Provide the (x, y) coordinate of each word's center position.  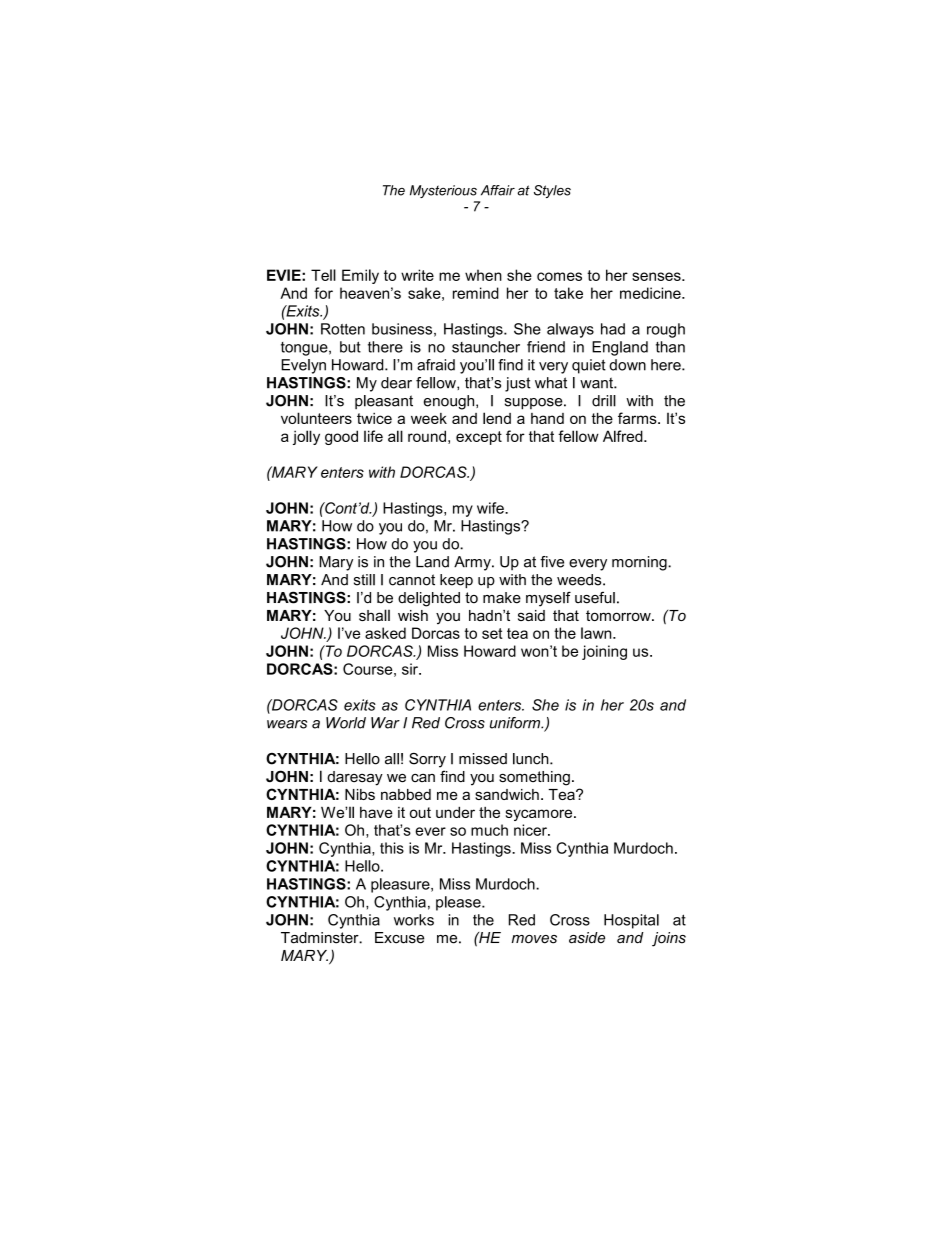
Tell (323, 275)
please (459, 903)
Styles (552, 191)
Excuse (399, 938)
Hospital (631, 921)
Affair (498, 190)
